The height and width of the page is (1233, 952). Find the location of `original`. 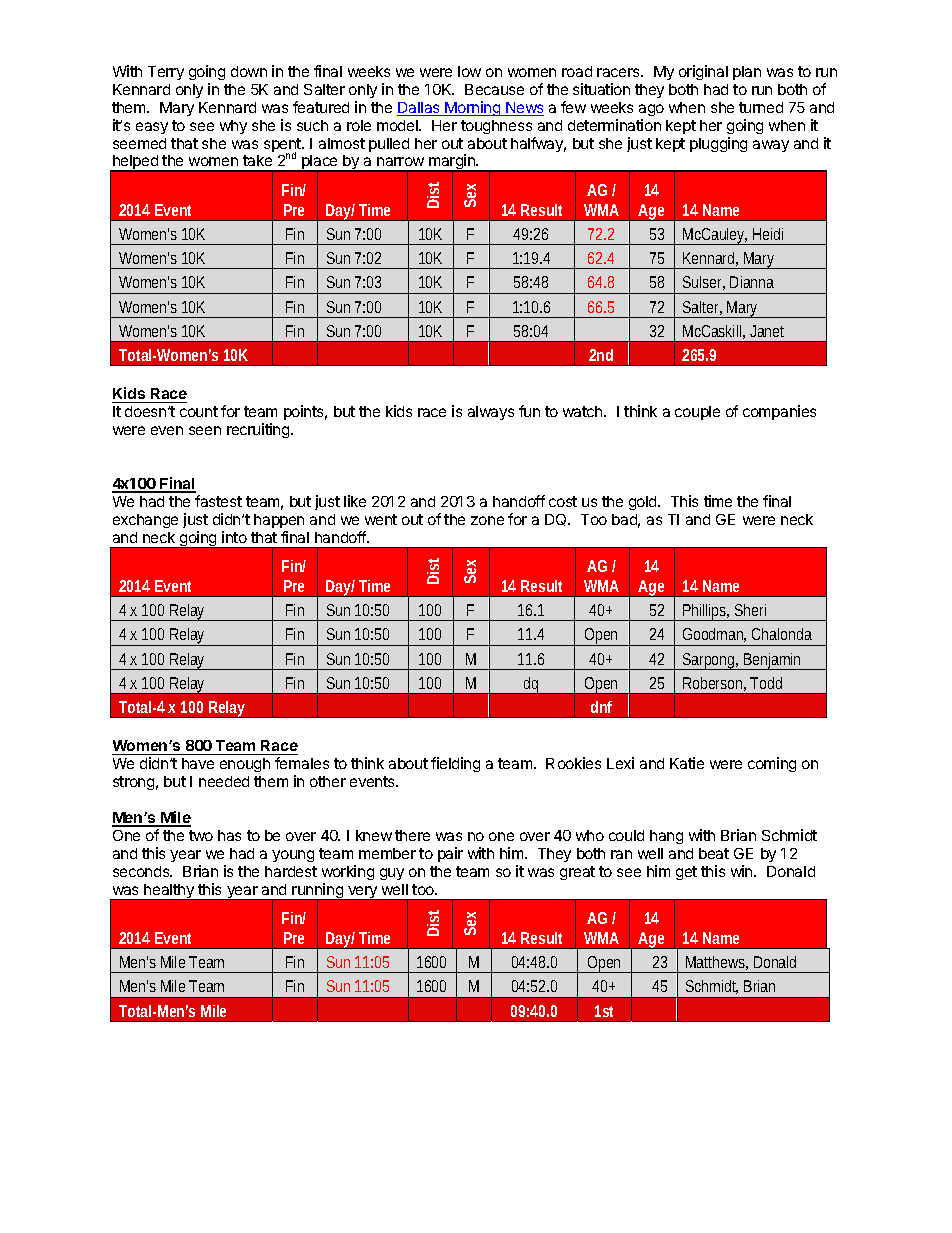

original is located at coordinates (703, 72).
